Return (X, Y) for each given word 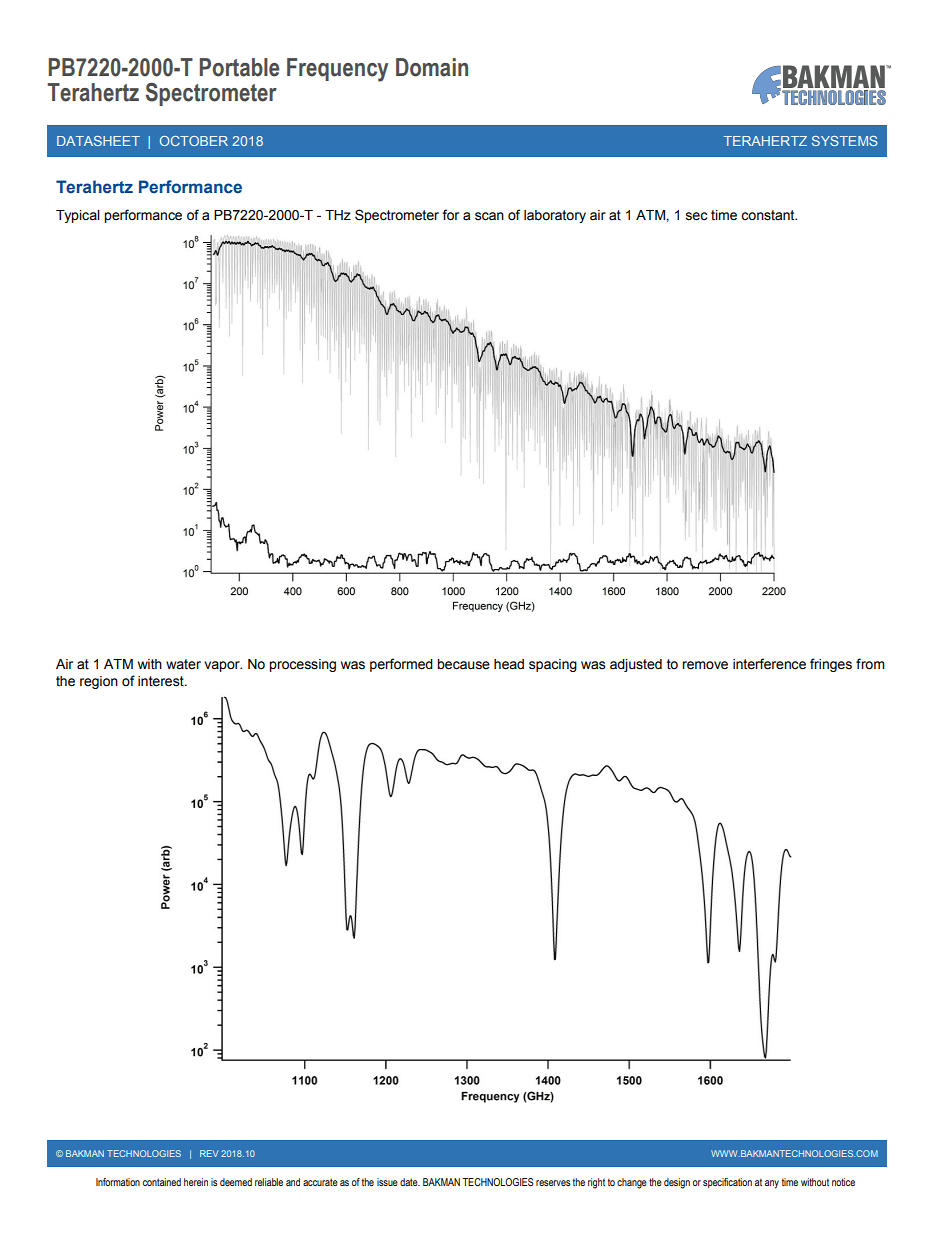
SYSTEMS (845, 141)
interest (162, 681)
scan (489, 216)
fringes (831, 665)
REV (209, 1153)
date (410, 1182)
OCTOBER (194, 141)
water (183, 664)
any (772, 1184)
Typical (78, 216)
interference (769, 664)
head (509, 664)
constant (769, 215)
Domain (432, 67)
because (463, 664)
